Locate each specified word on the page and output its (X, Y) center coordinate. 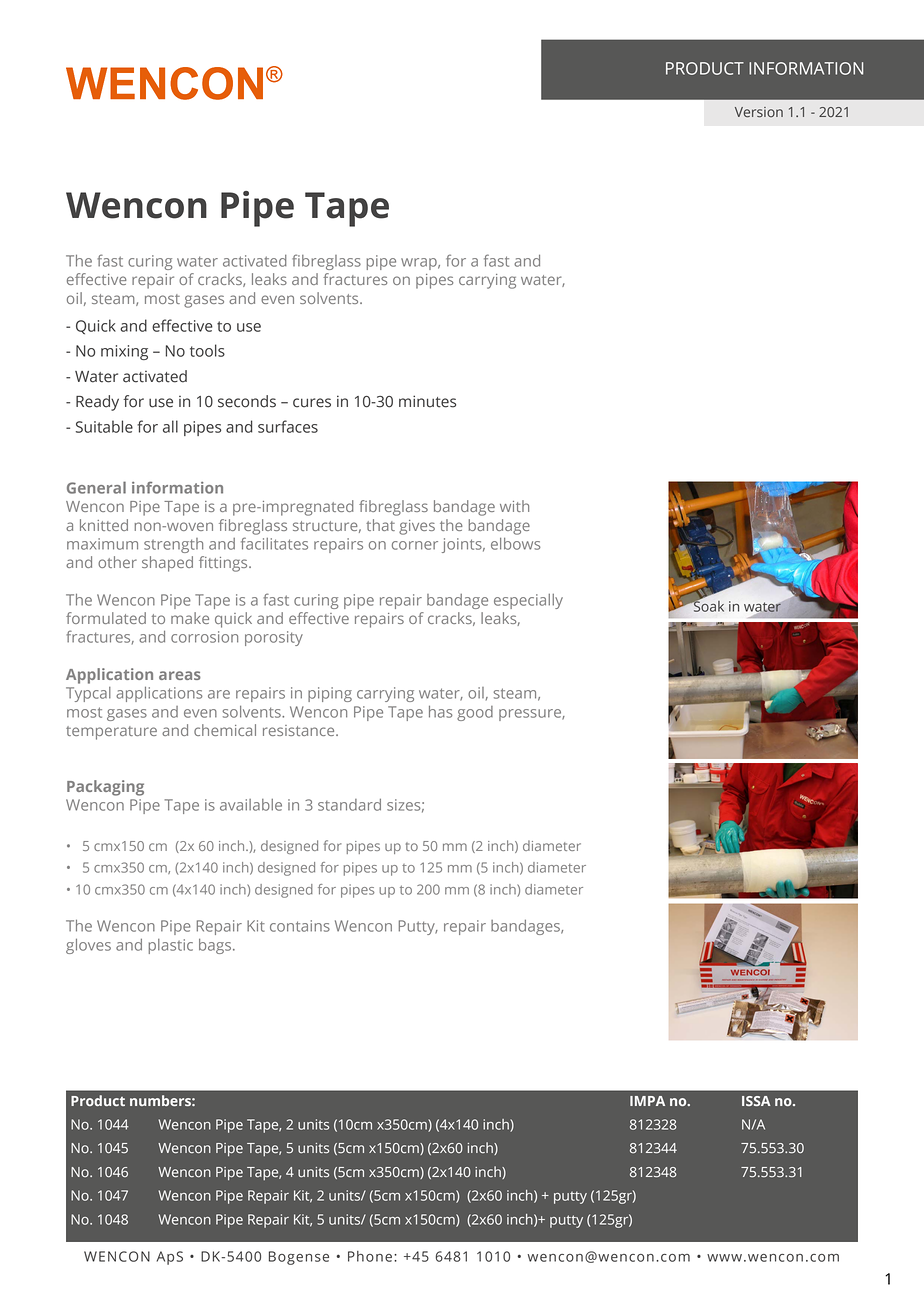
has (441, 712)
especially (528, 601)
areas (180, 675)
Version (759, 112)
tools (207, 350)
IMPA (647, 1101)
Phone (370, 1256)
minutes (427, 401)
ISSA (756, 1101)
